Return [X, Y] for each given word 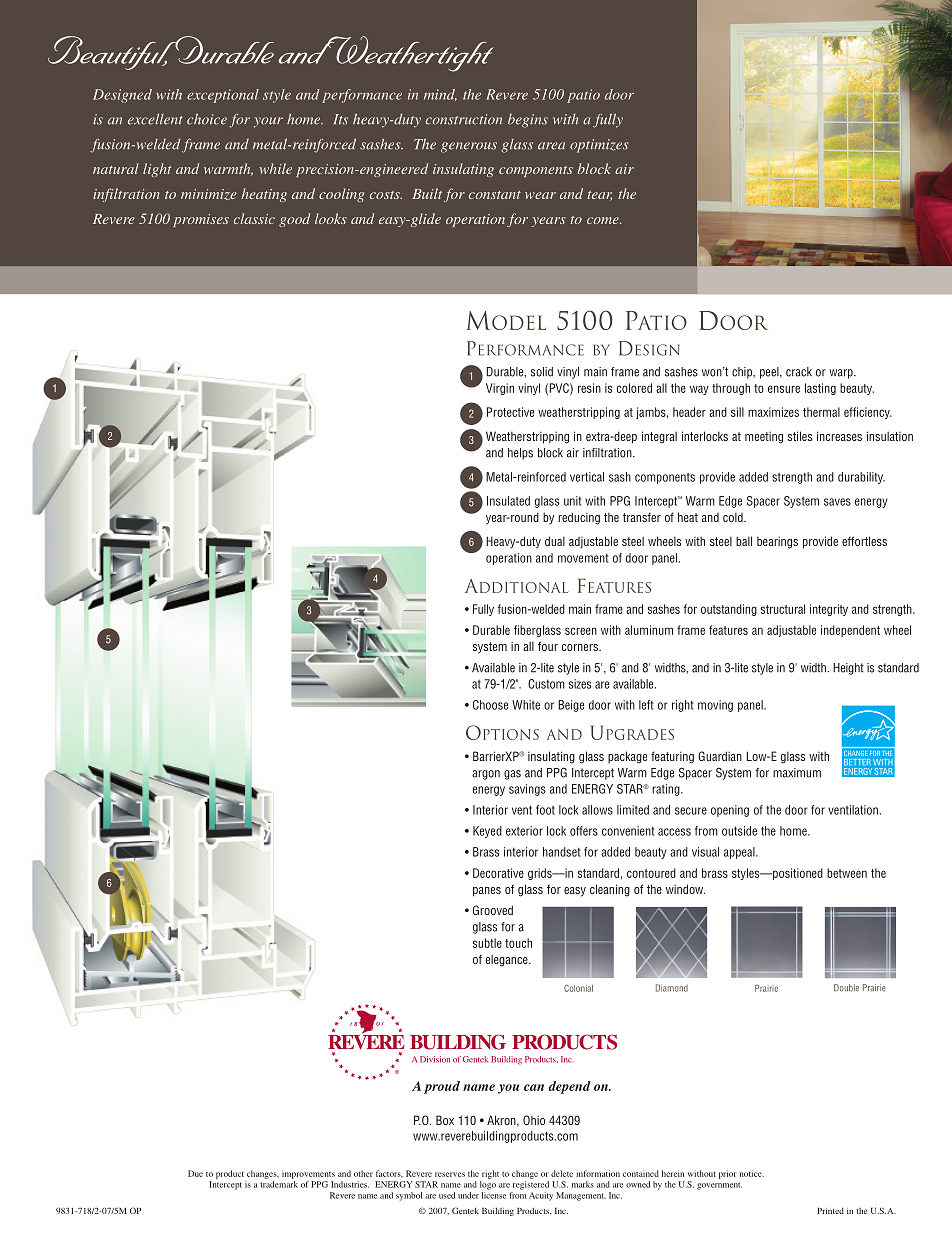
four [548, 646]
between [847, 873]
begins [528, 121]
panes [487, 892]
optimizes [599, 146]
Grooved [493, 910]
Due [195, 1173]
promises [201, 220]
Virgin [500, 389]
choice [207, 119]
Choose [490, 705]
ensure [784, 389]
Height [848, 669]
